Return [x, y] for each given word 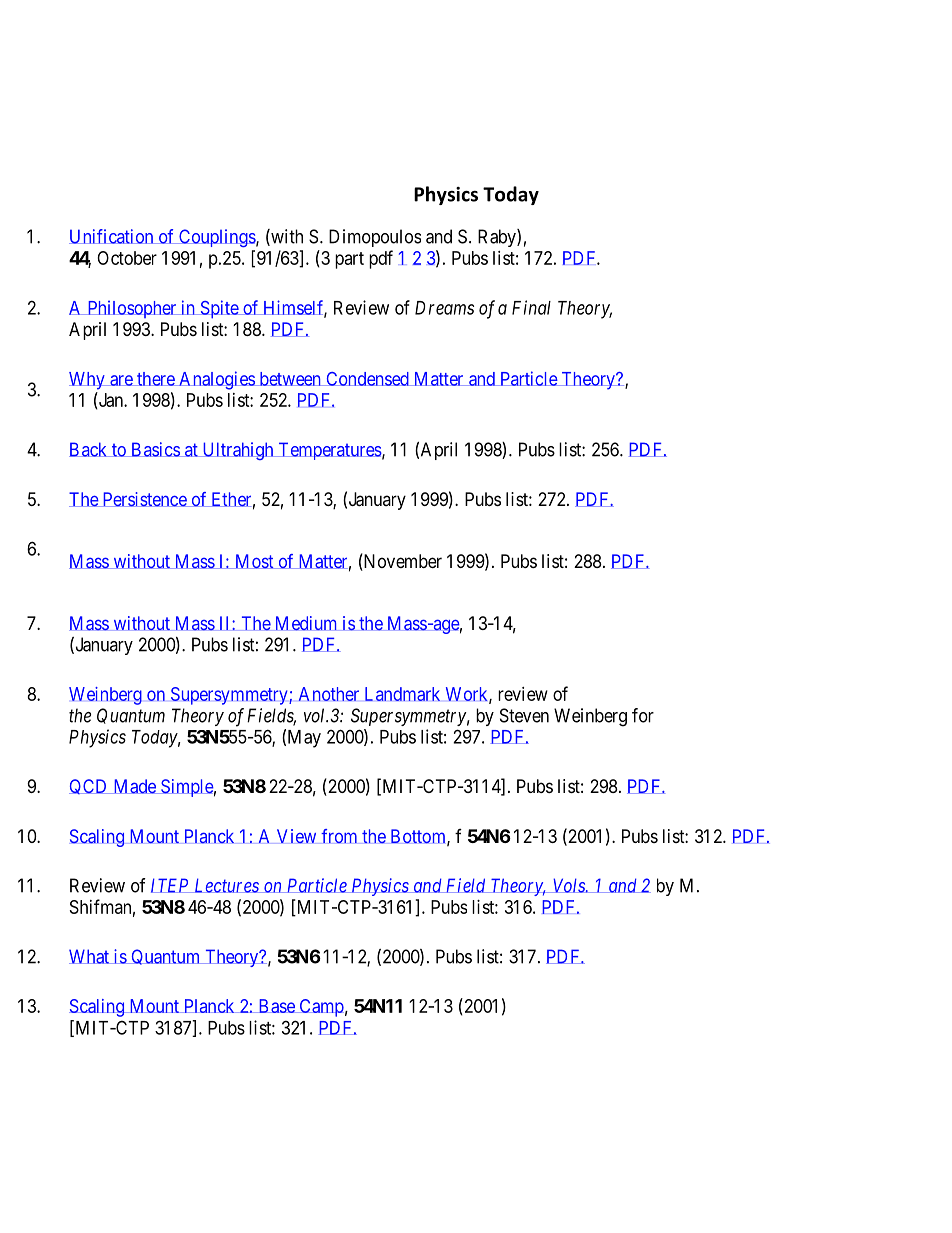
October [127, 258]
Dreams [444, 308]
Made [134, 786]
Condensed [367, 379]
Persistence [144, 499]
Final [531, 307]
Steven [524, 715]
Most [254, 561]
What [90, 956]
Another [328, 694]
